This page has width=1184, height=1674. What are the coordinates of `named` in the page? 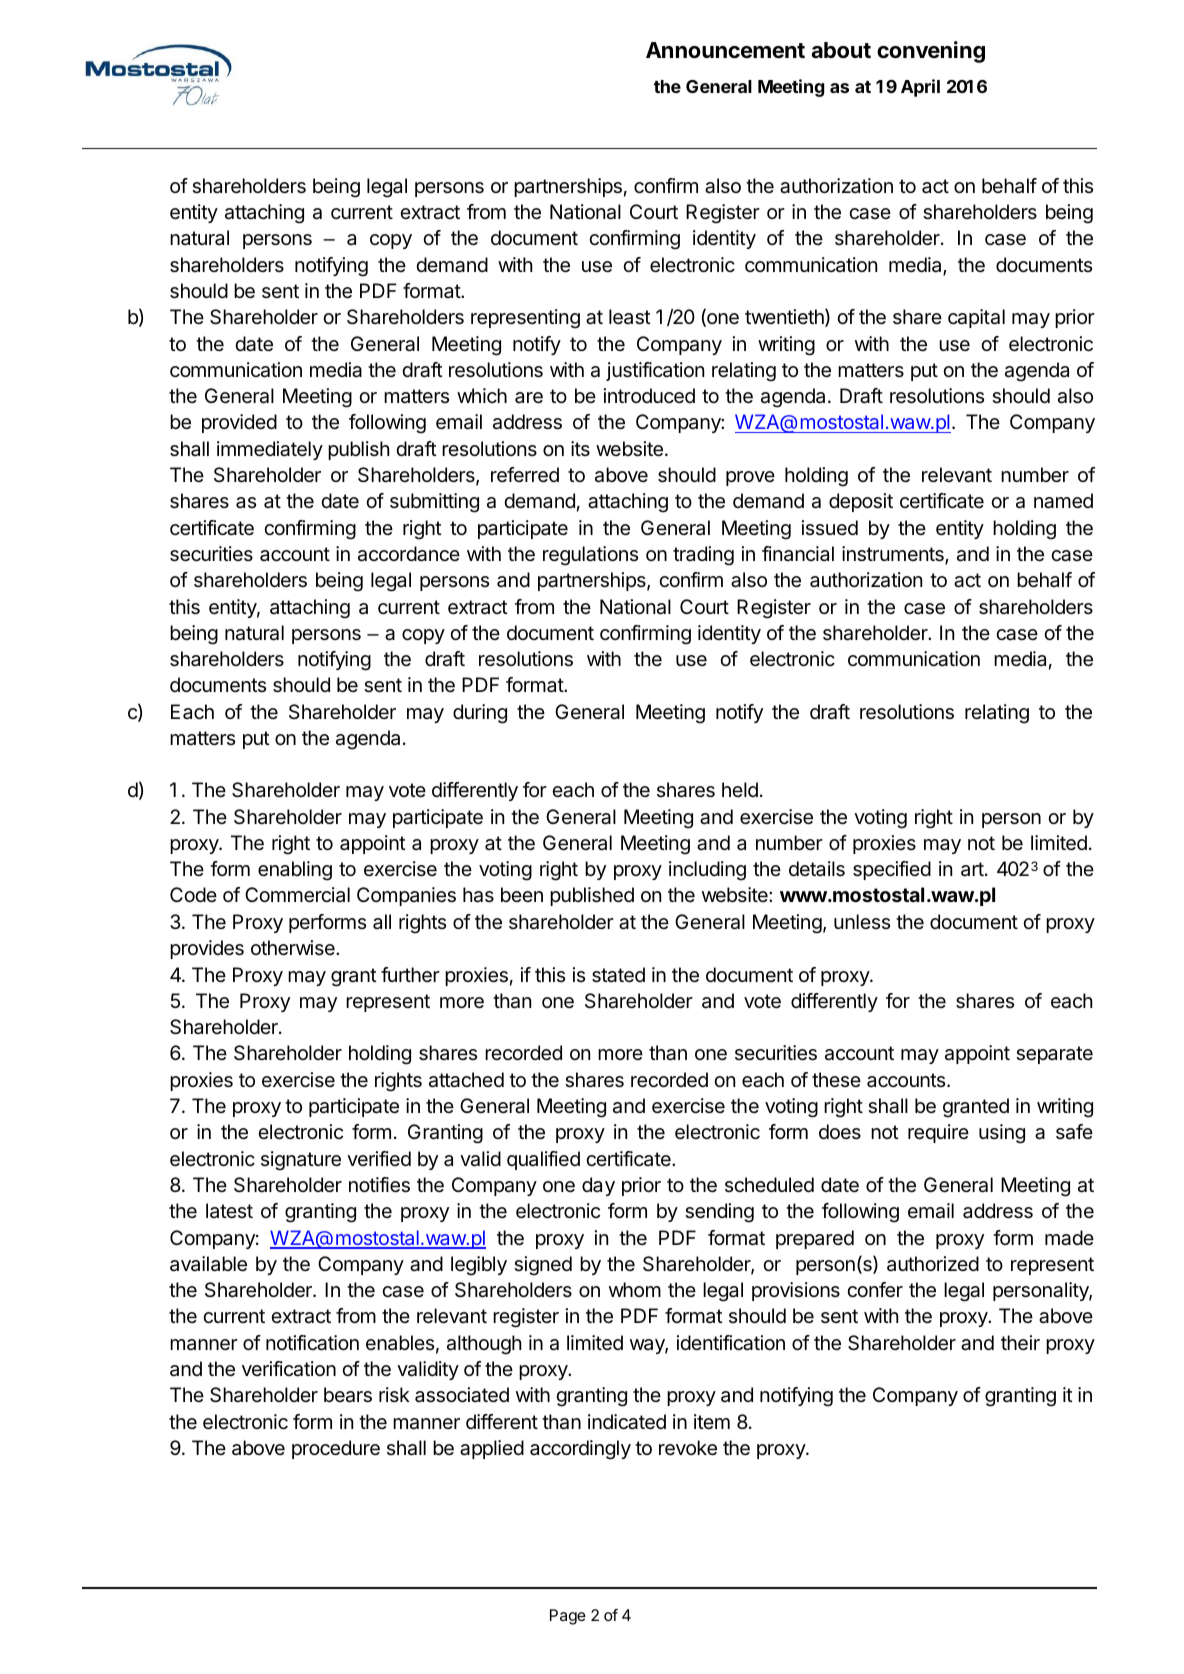 It's located at (1063, 501).
